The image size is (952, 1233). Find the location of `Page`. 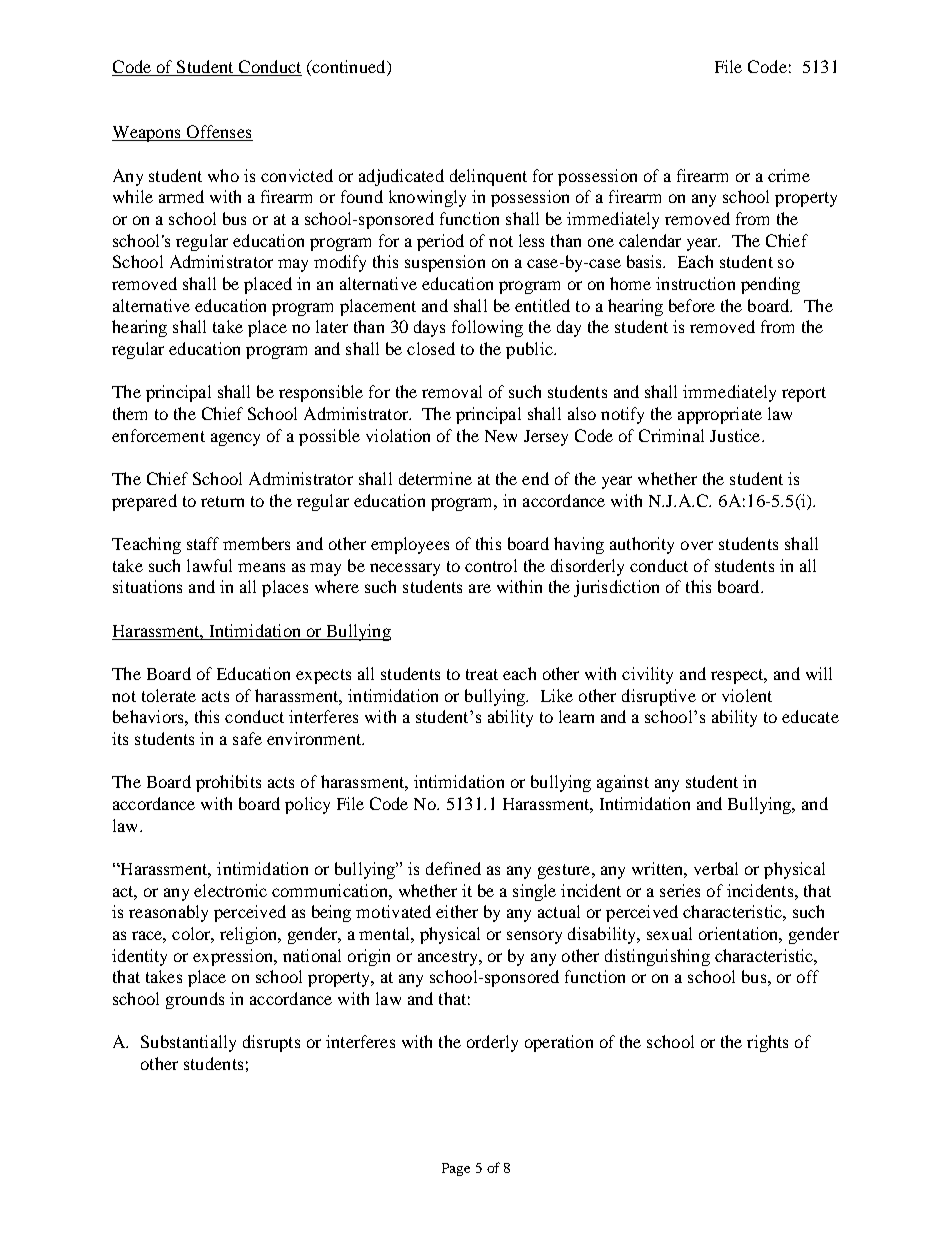

Page is located at coordinates (456, 1169).
